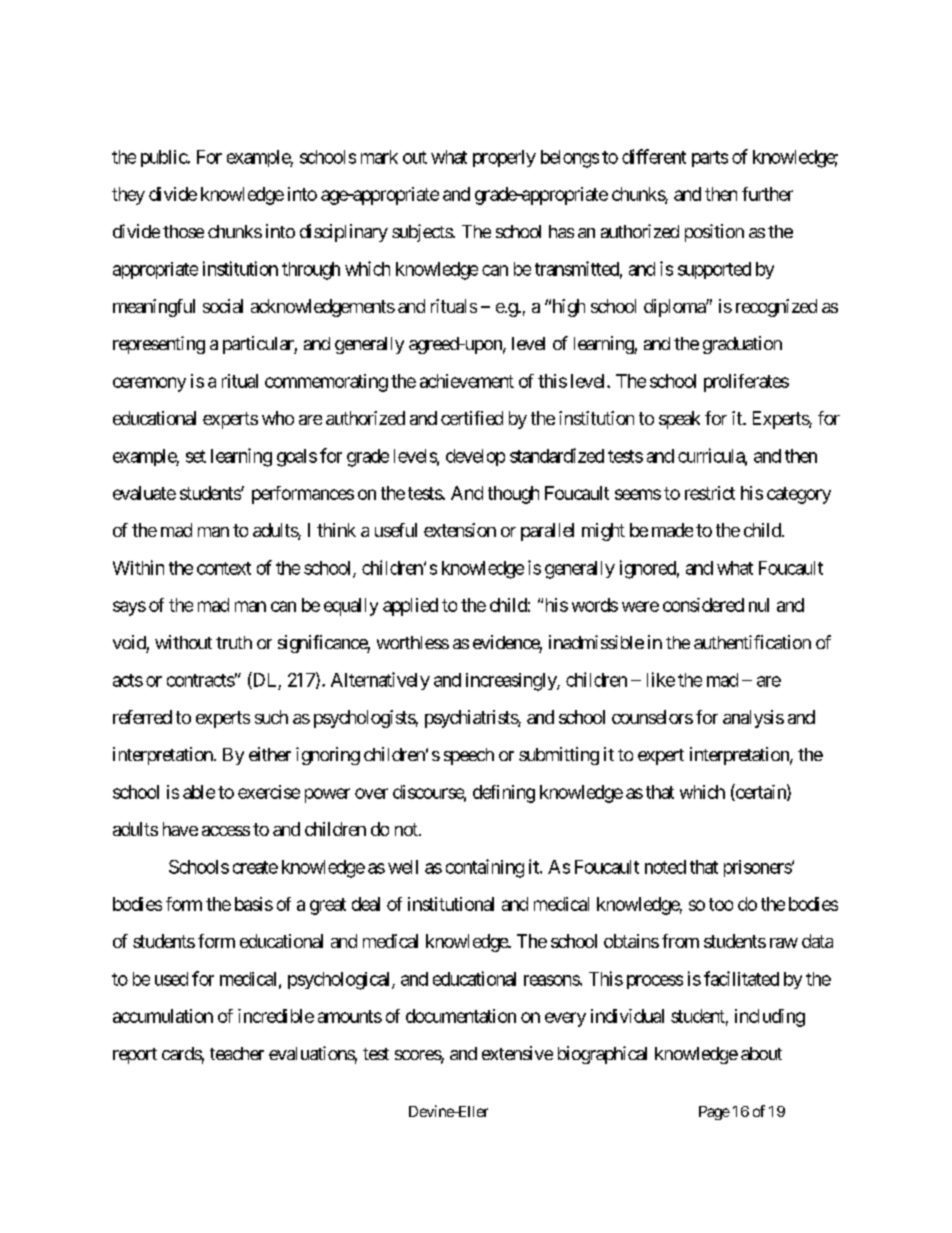  I want to click on nul, so click(759, 605).
